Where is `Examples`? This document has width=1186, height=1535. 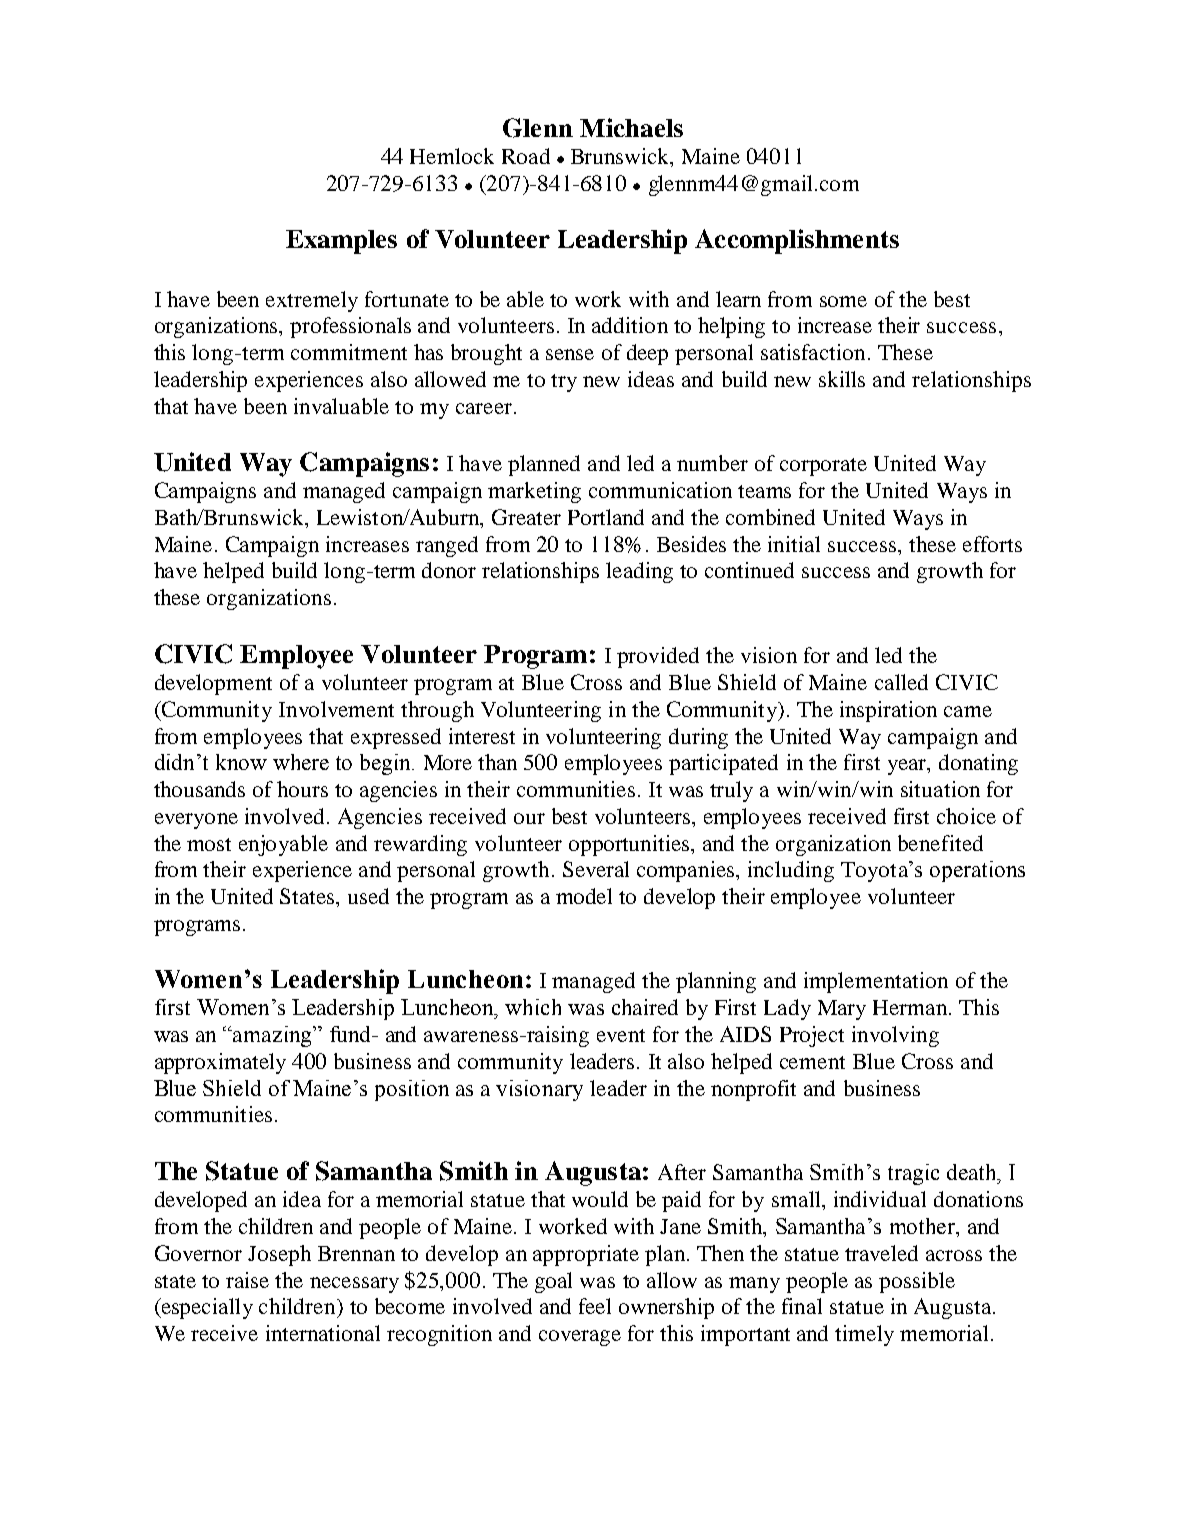 Examples is located at coordinates (341, 242).
